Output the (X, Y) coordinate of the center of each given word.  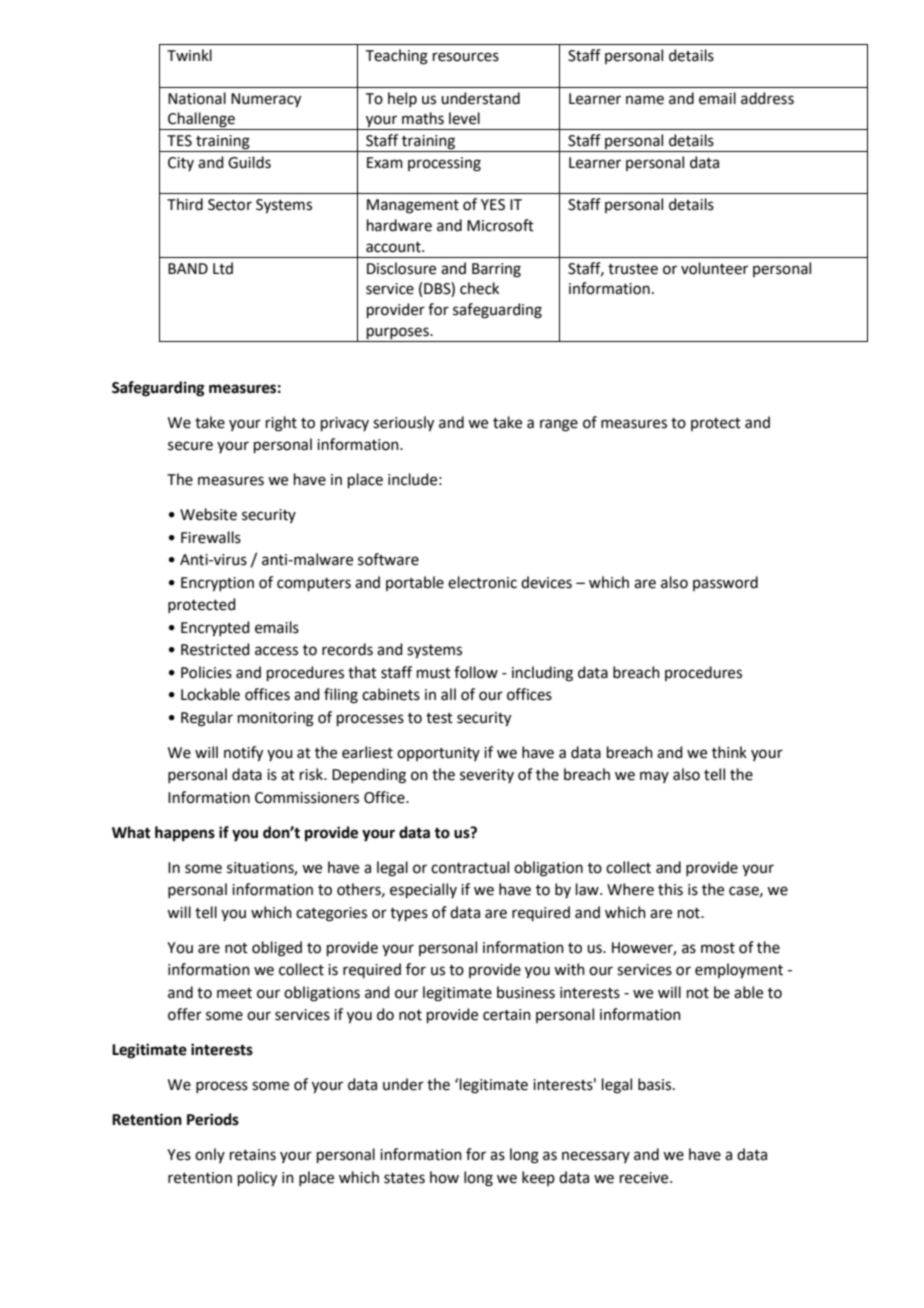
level (464, 118)
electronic (482, 582)
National (197, 98)
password (725, 583)
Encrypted (215, 629)
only (210, 1155)
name (645, 100)
